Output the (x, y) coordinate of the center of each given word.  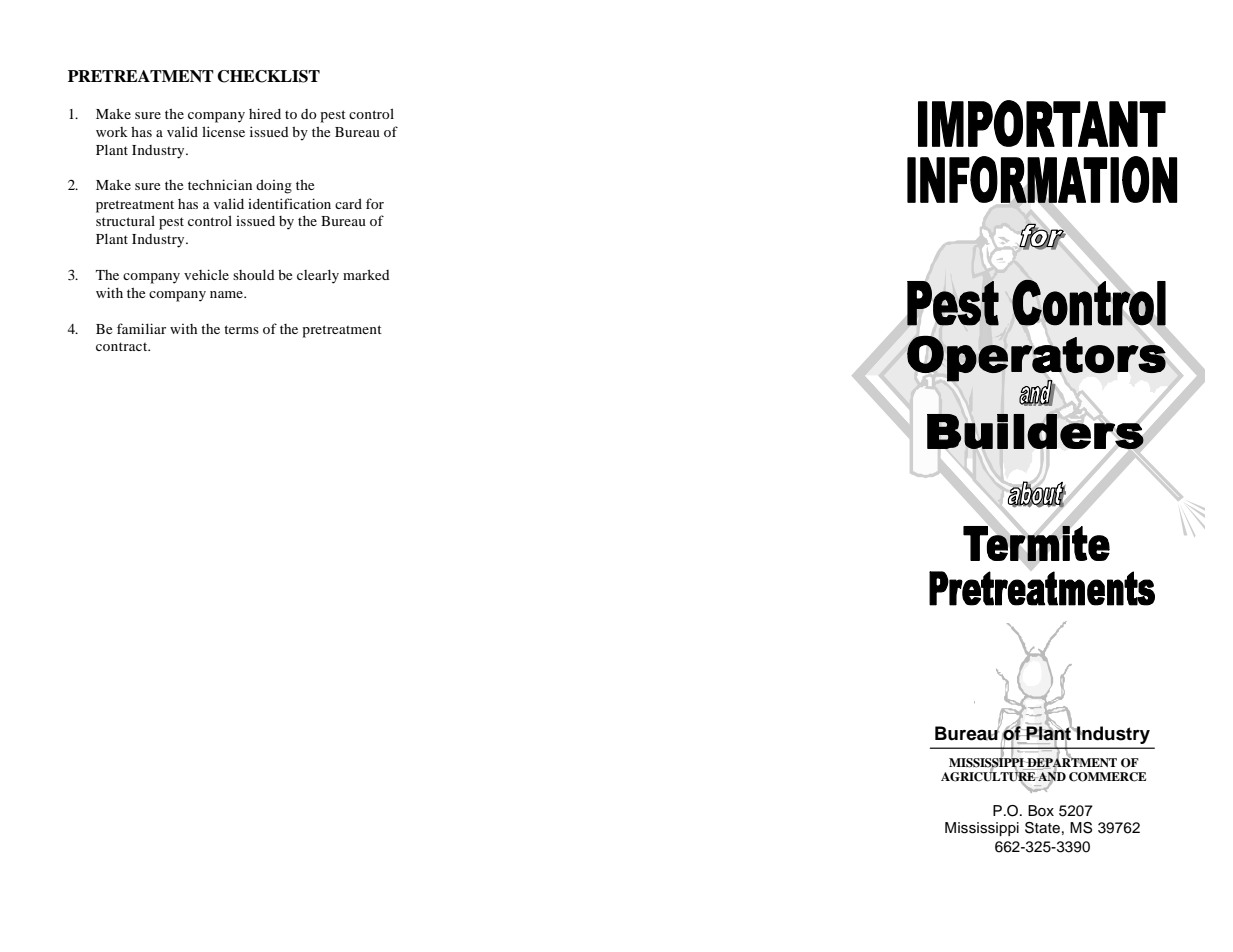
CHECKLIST (268, 76)
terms (241, 329)
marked (366, 274)
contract (123, 346)
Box (1041, 811)
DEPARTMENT (1071, 762)
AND (1051, 776)
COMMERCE (1107, 777)
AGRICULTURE (989, 776)
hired (265, 113)
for (375, 203)
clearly (318, 276)
